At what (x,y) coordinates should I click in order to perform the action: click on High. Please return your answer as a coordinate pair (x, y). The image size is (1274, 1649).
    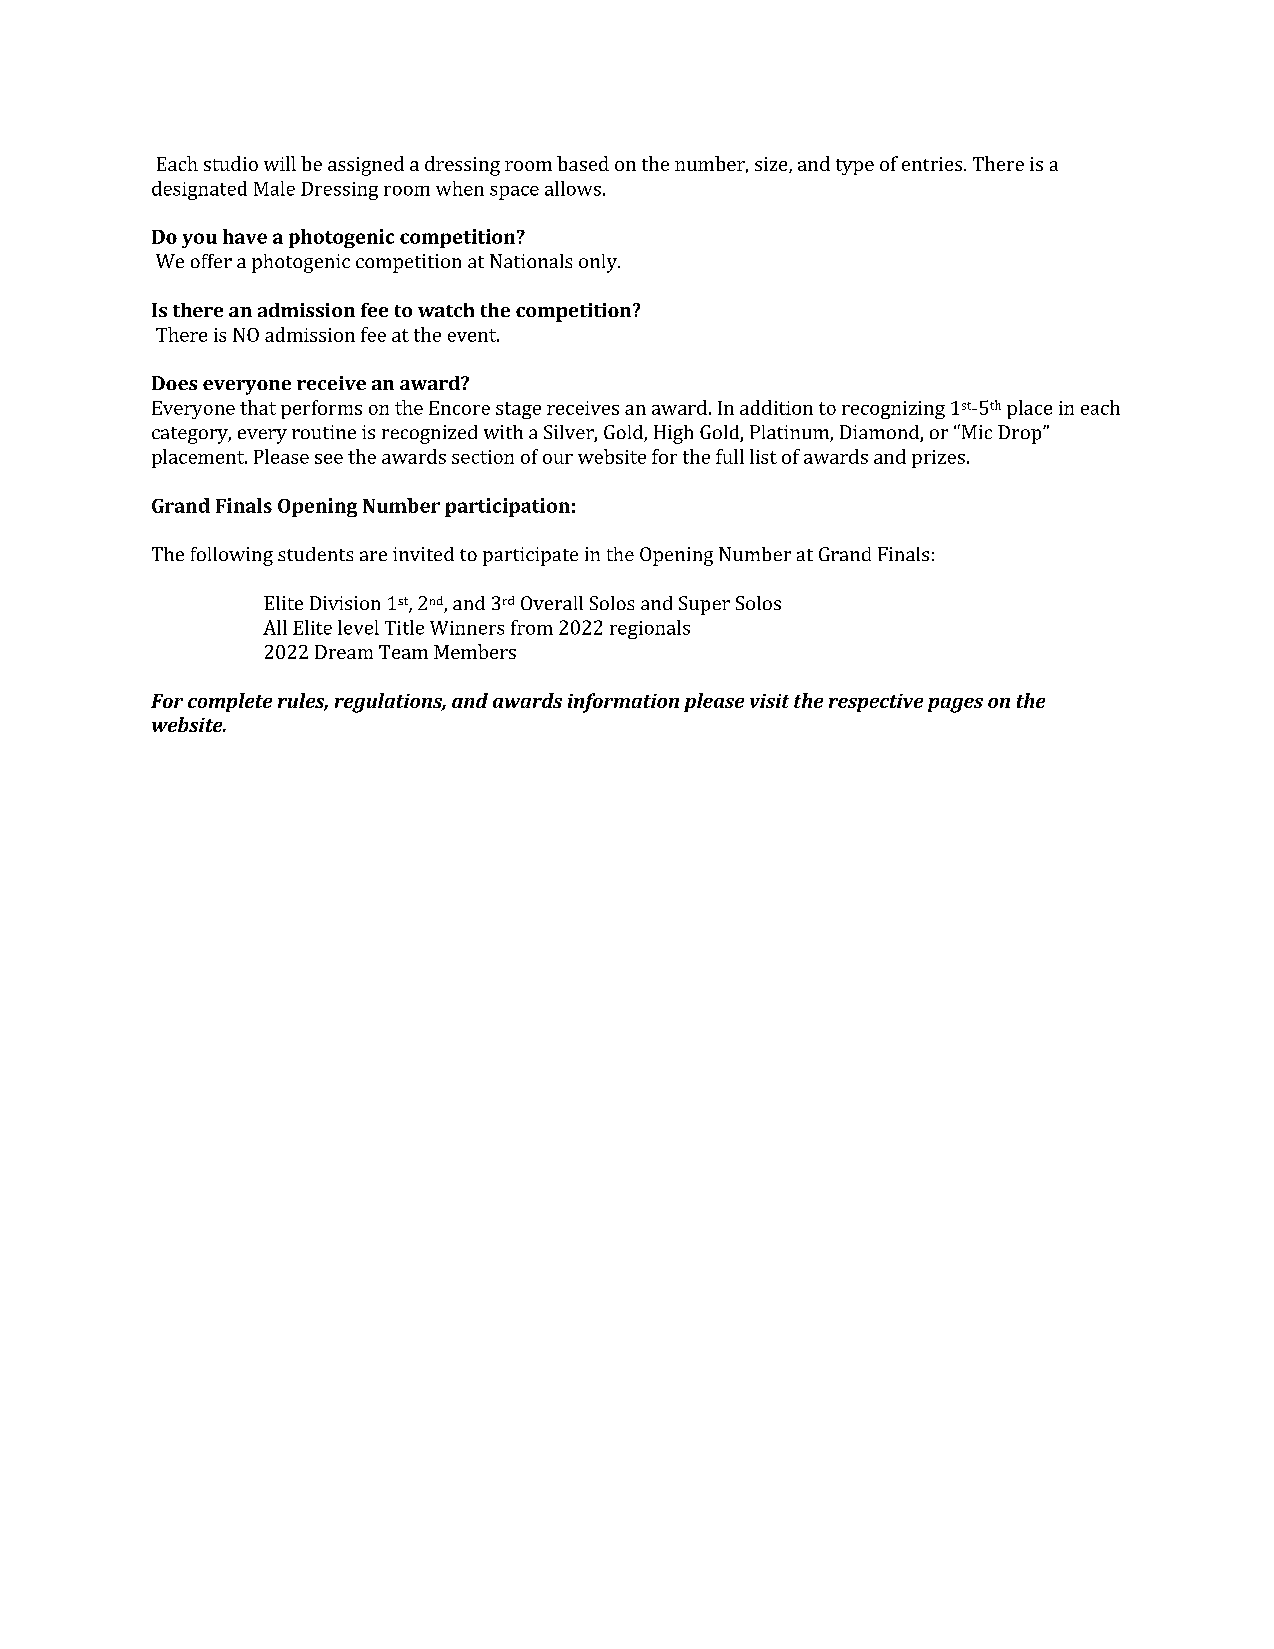
    Looking at the image, I should click on (673, 434).
